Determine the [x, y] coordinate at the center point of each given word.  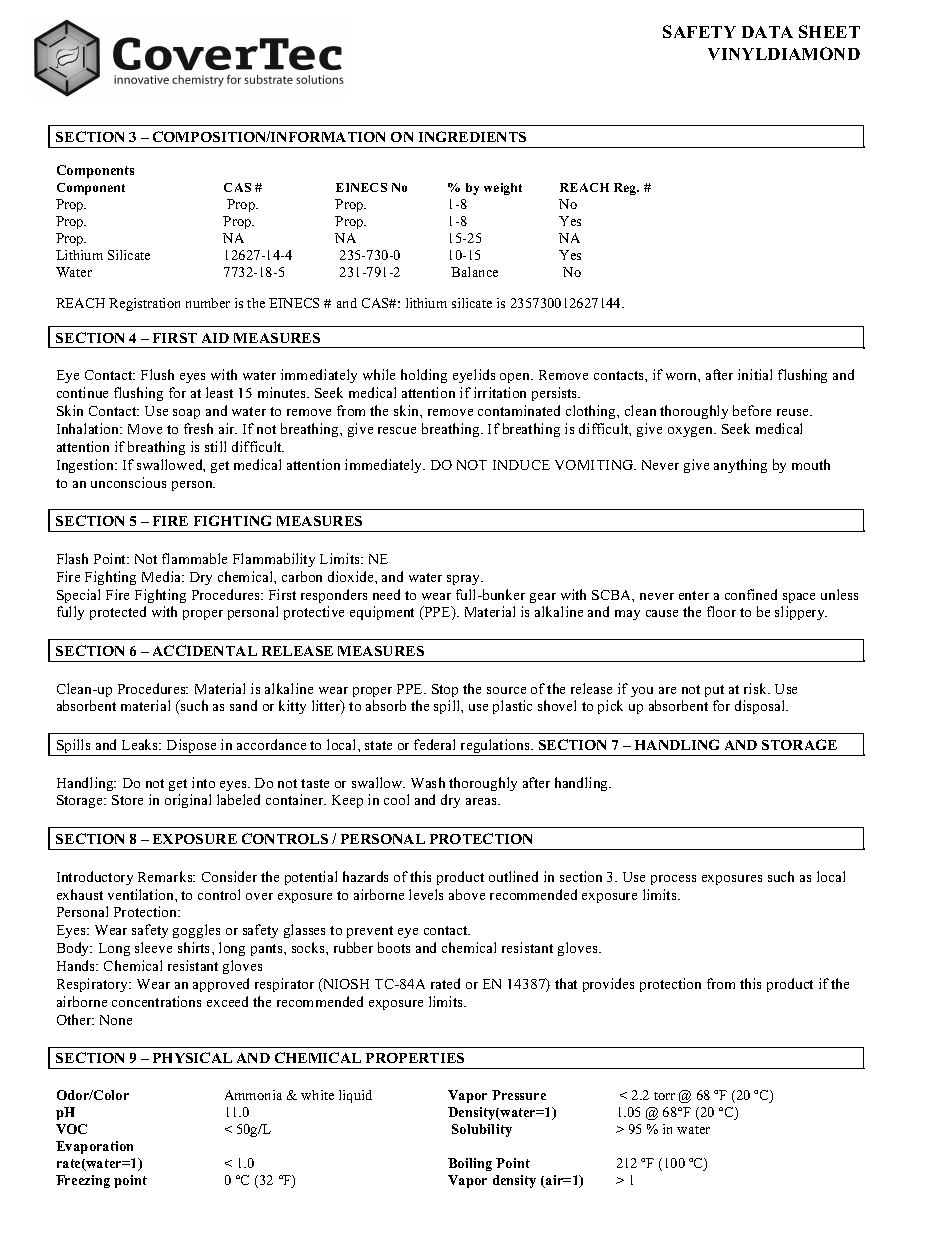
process [673, 880]
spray [465, 580]
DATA [767, 32]
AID [215, 338]
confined [751, 594]
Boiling [470, 1164]
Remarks [166, 876]
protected [118, 613]
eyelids [474, 376]
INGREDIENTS [472, 136]
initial [755, 374]
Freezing [83, 1181]
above [467, 894]
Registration [144, 304]
